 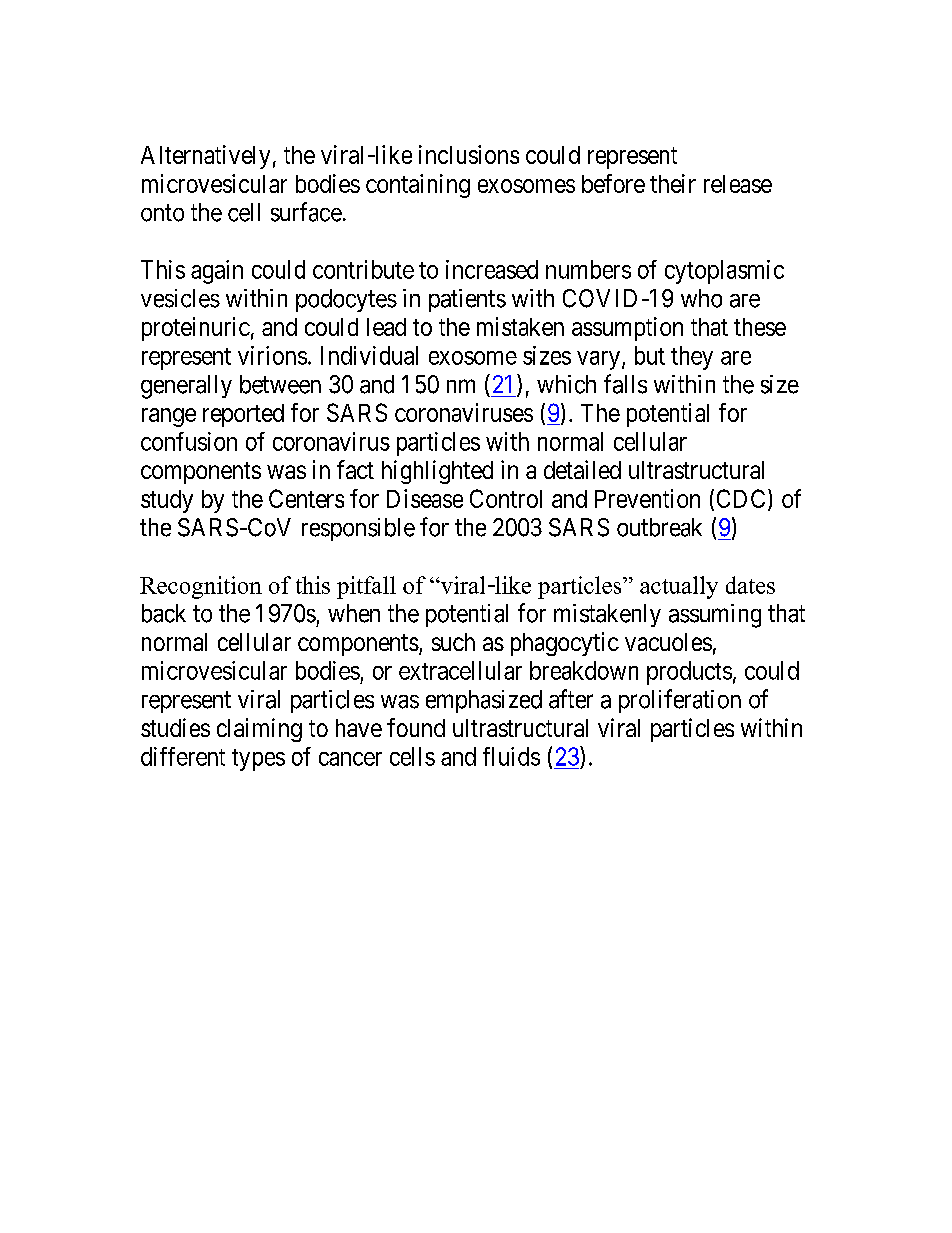 What do you see at coordinates (673, 183) in the image?
I see `their` at bounding box center [673, 183].
